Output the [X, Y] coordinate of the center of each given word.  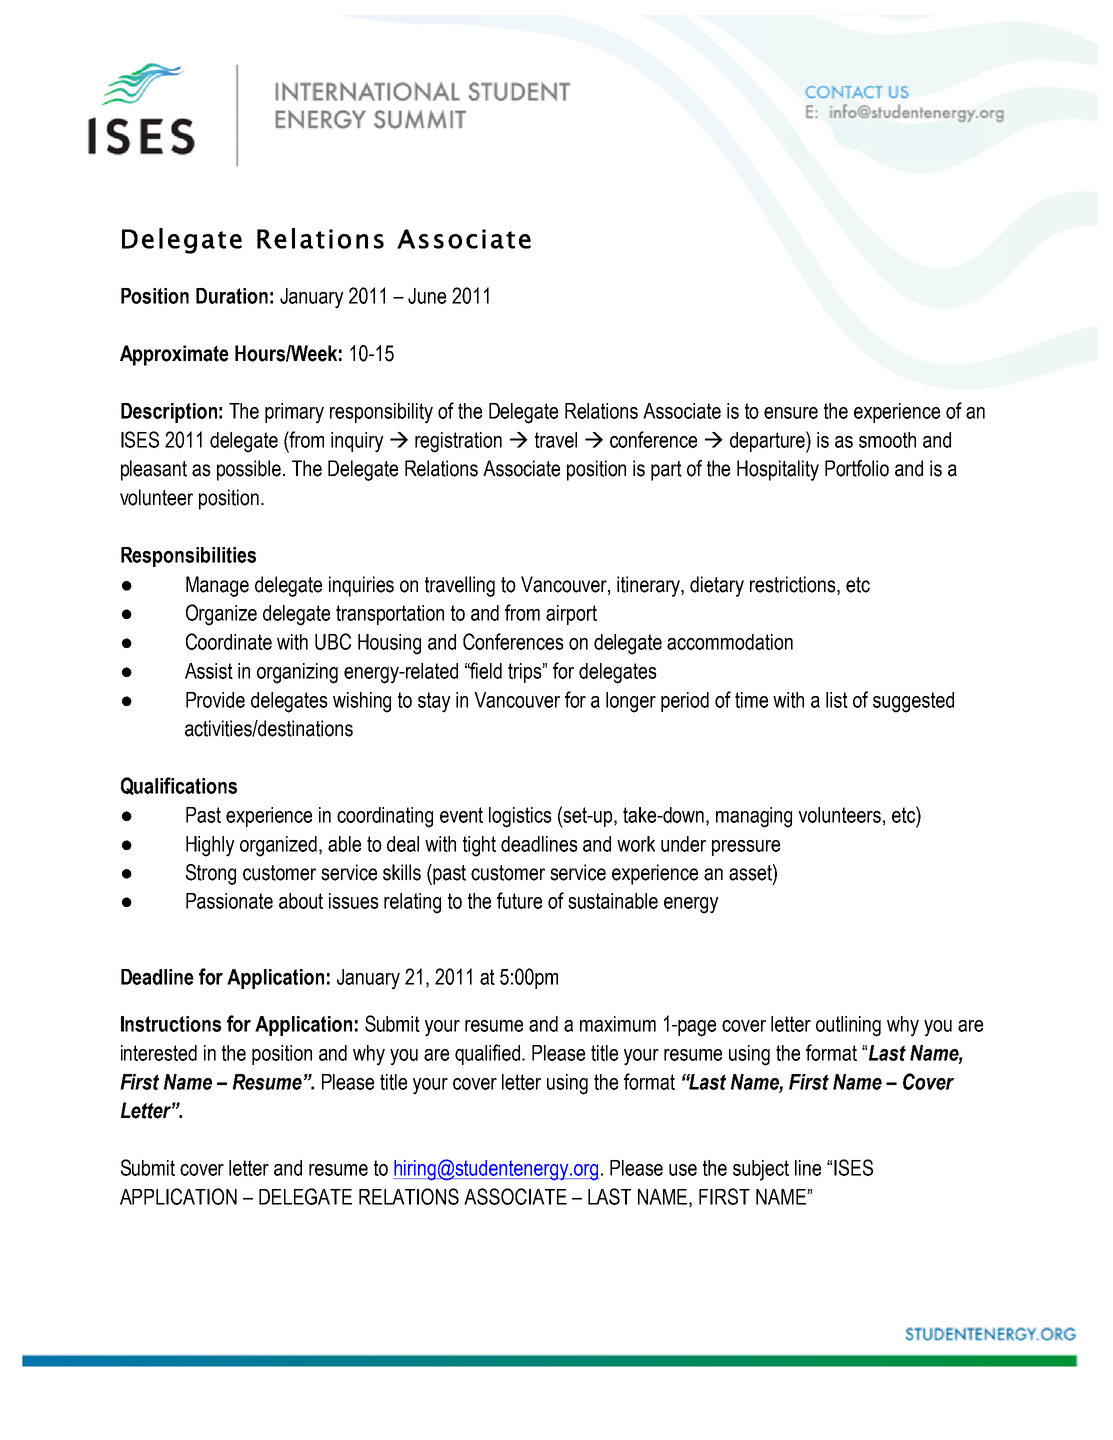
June [427, 296]
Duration [232, 296]
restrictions [794, 585]
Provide [215, 700]
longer [631, 702]
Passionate [229, 901]
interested [159, 1053]
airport [571, 615]
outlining [848, 1026]
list [837, 700]
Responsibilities [188, 557]
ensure [791, 413]
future [519, 900]
